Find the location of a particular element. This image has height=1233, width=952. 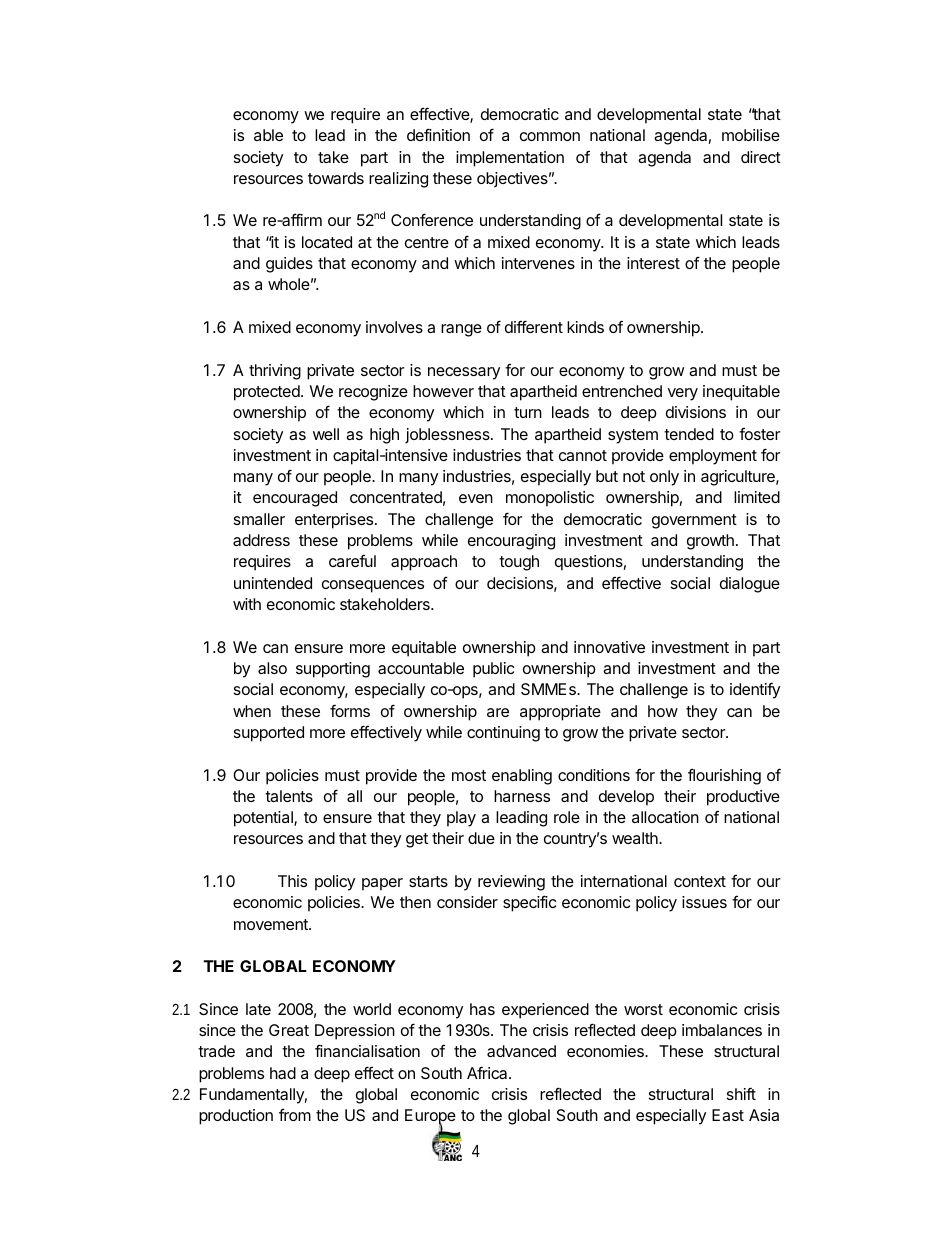

context is located at coordinates (700, 881).
